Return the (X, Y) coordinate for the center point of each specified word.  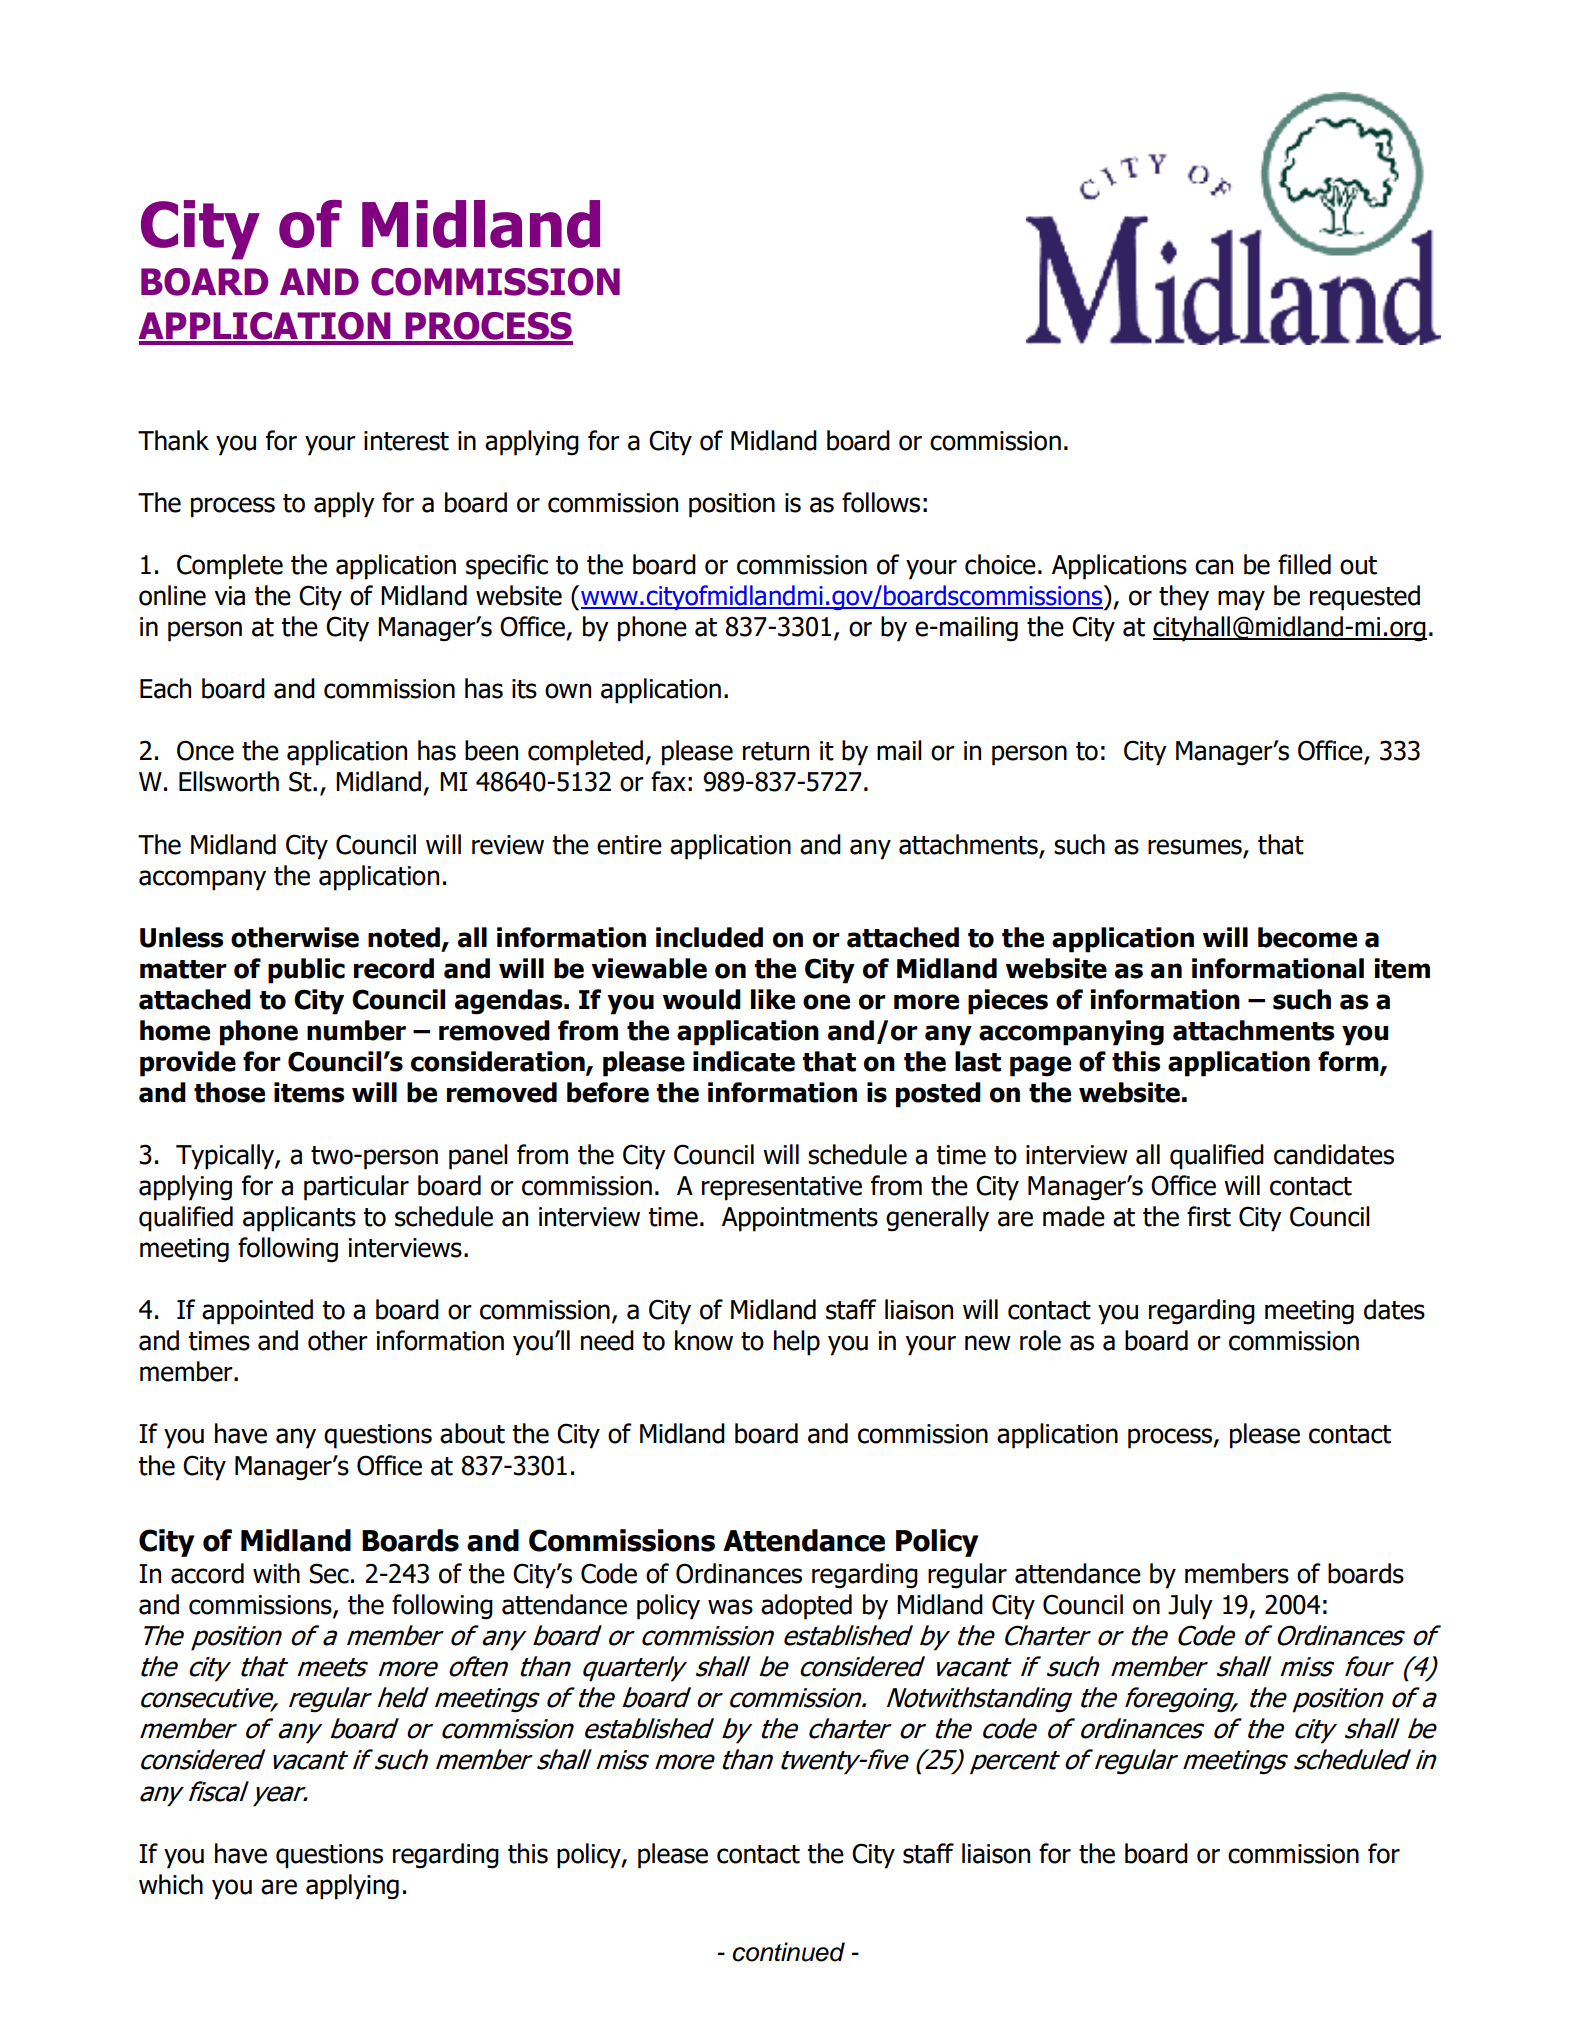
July (1190, 1607)
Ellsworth (229, 781)
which (171, 1884)
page (1040, 1066)
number (356, 1030)
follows (881, 502)
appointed (257, 1312)
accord (207, 1573)
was (730, 1607)
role (1040, 1340)
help (797, 1343)
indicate (744, 1061)
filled (1304, 564)
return (776, 751)
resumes (1195, 847)
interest (406, 441)
